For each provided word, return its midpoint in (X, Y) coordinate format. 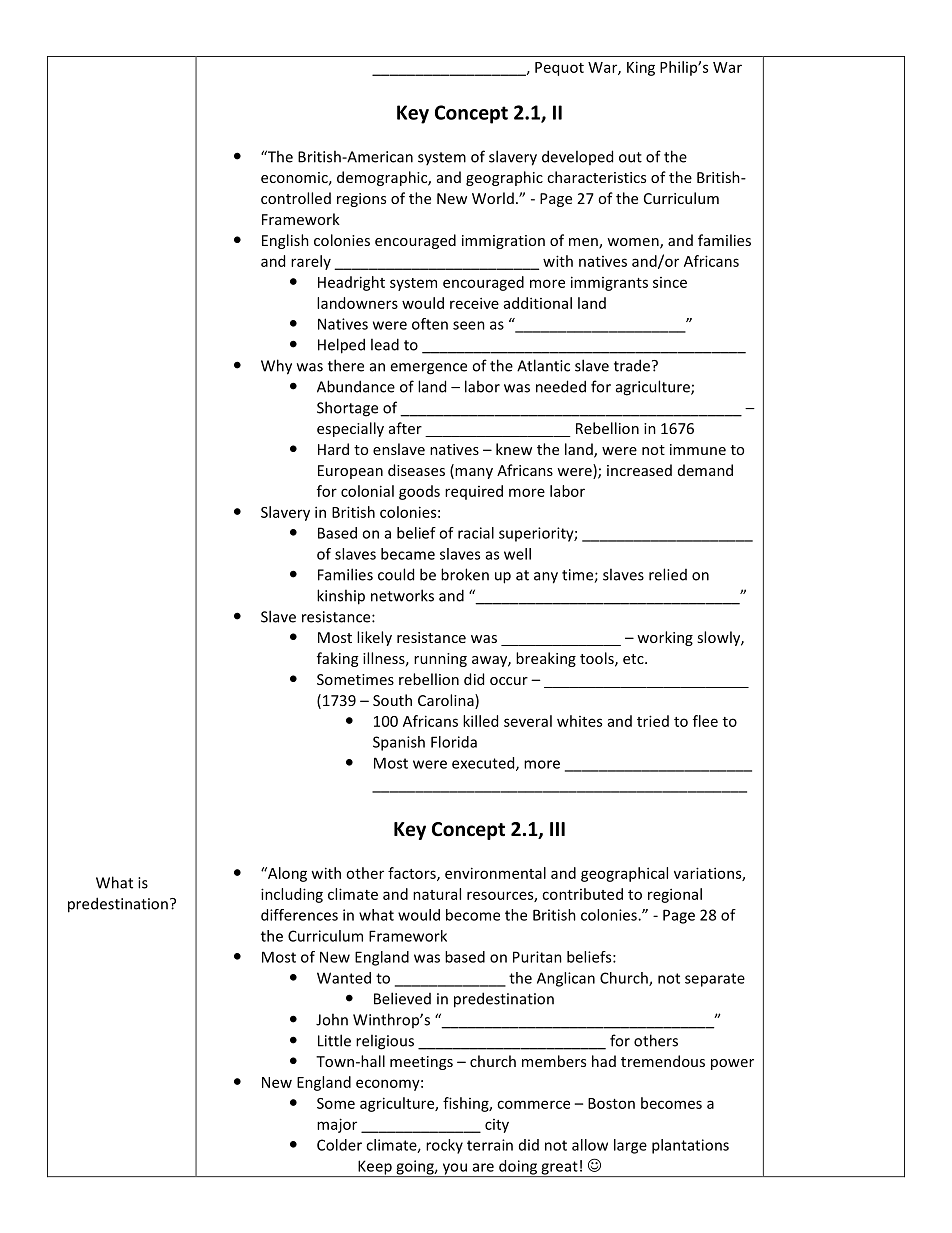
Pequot (559, 69)
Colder (339, 1145)
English (285, 241)
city (497, 1126)
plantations (690, 1146)
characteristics (596, 177)
